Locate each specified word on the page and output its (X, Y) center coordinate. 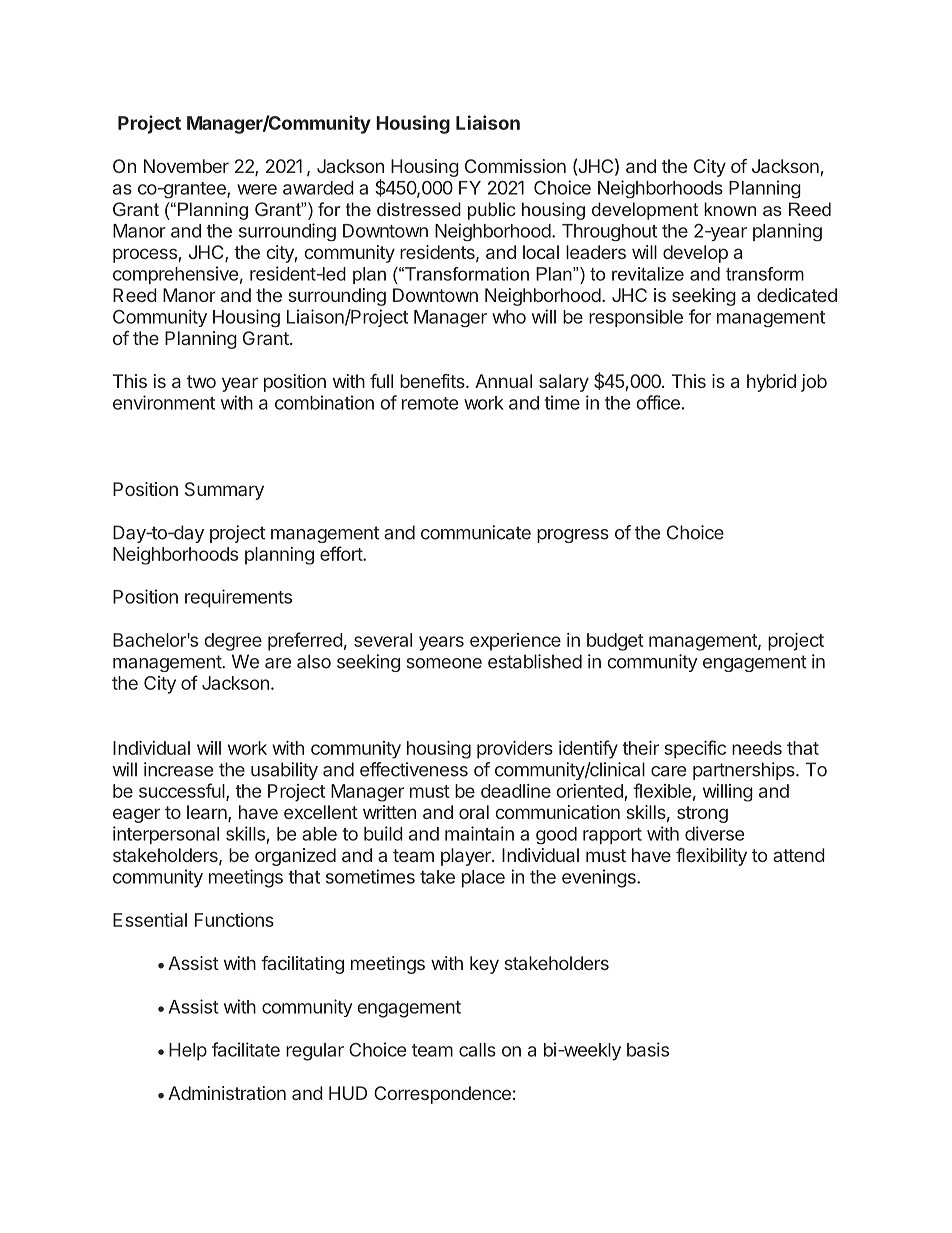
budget (615, 642)
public (491, 211)
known (730, 209)
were (257, 189)
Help (188, 1052)
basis (648, 1049)
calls (477, 1050)
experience (515, 642)
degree (233, 642)
